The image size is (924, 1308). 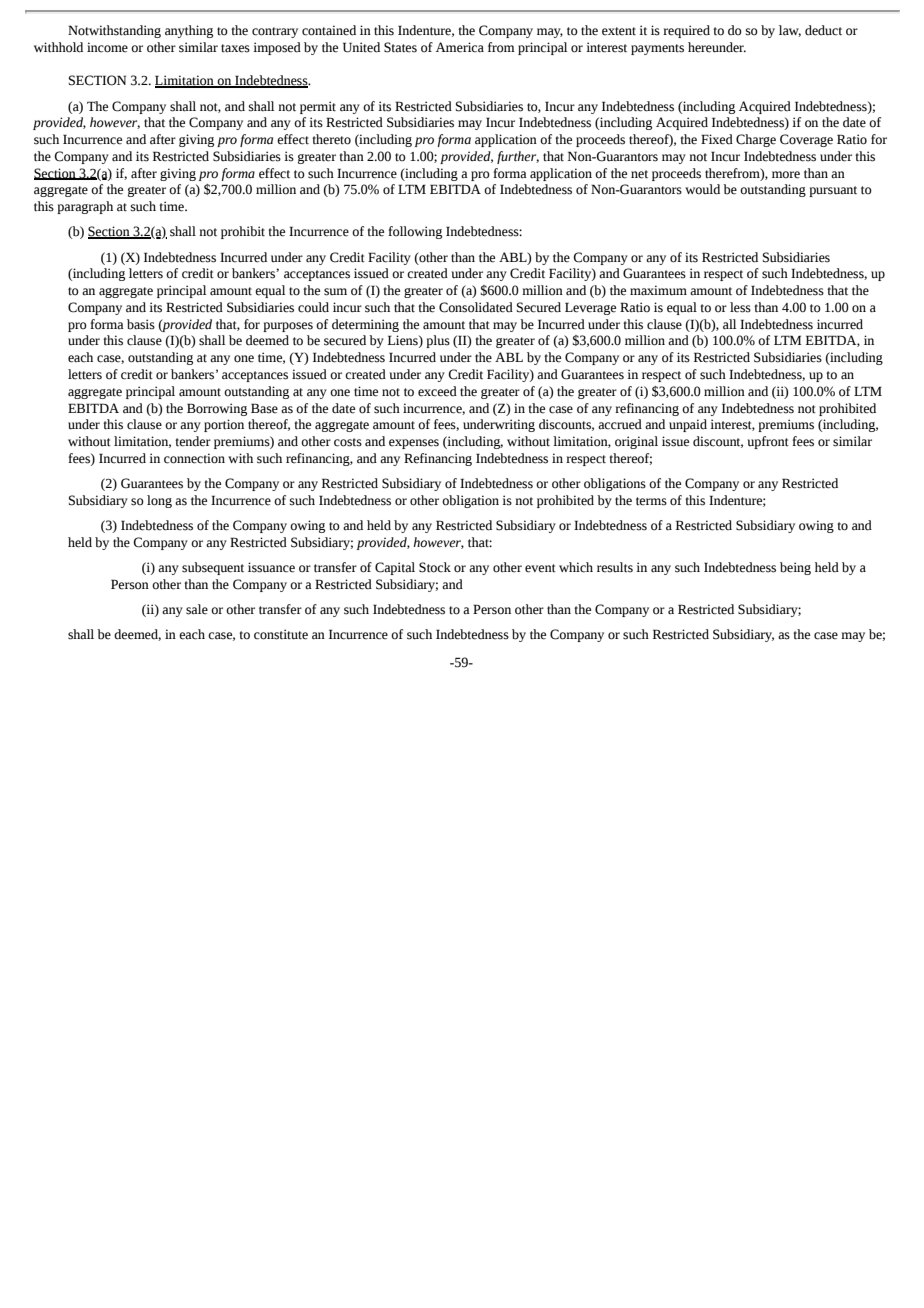 I want to click on Base, so click(x=264, y=408).
